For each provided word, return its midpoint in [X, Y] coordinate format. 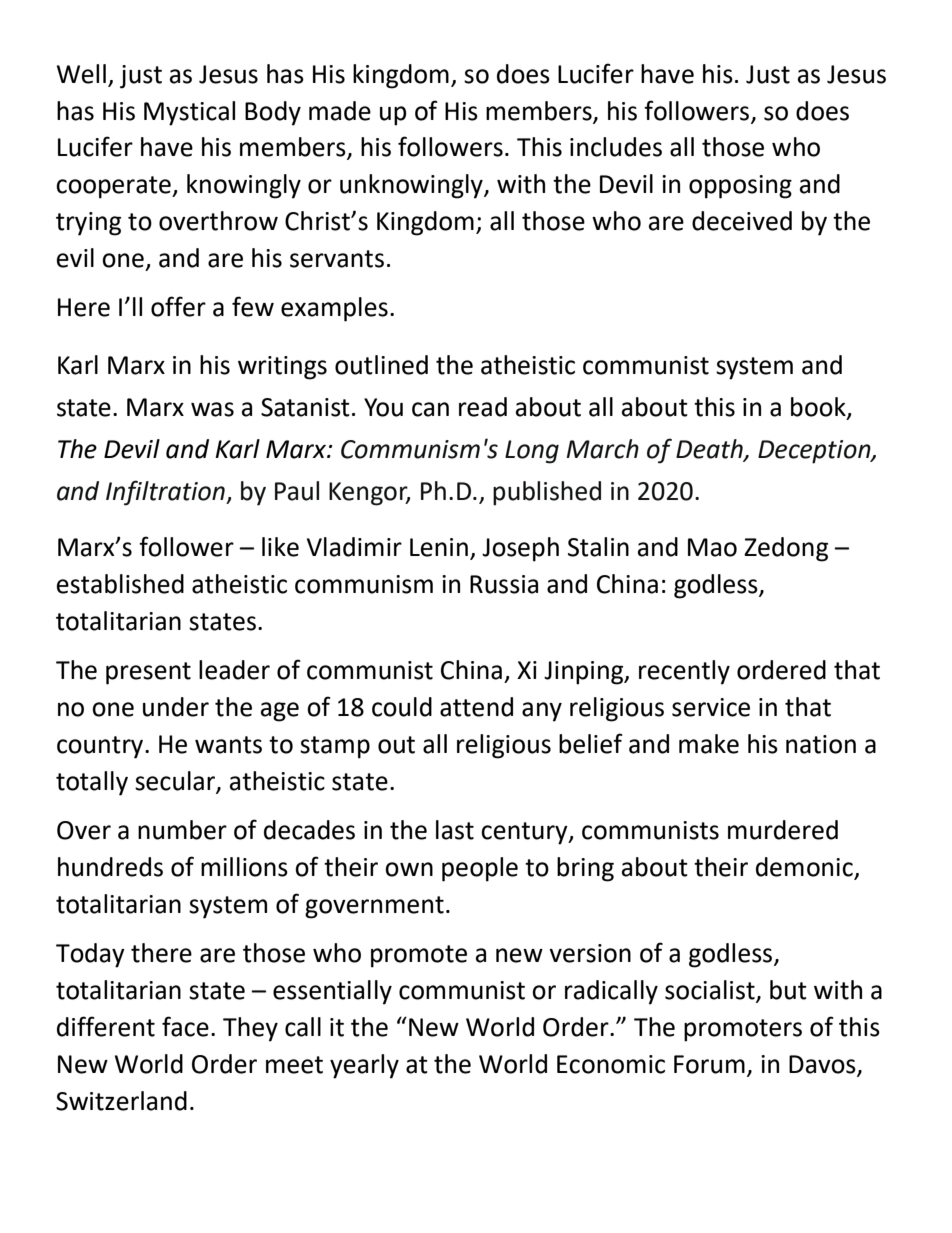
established [120, 584]
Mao [712, 547]
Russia [504, 584]
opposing [740, 187]
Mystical [189, 113]
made [340, 111]
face [185, 1026]
